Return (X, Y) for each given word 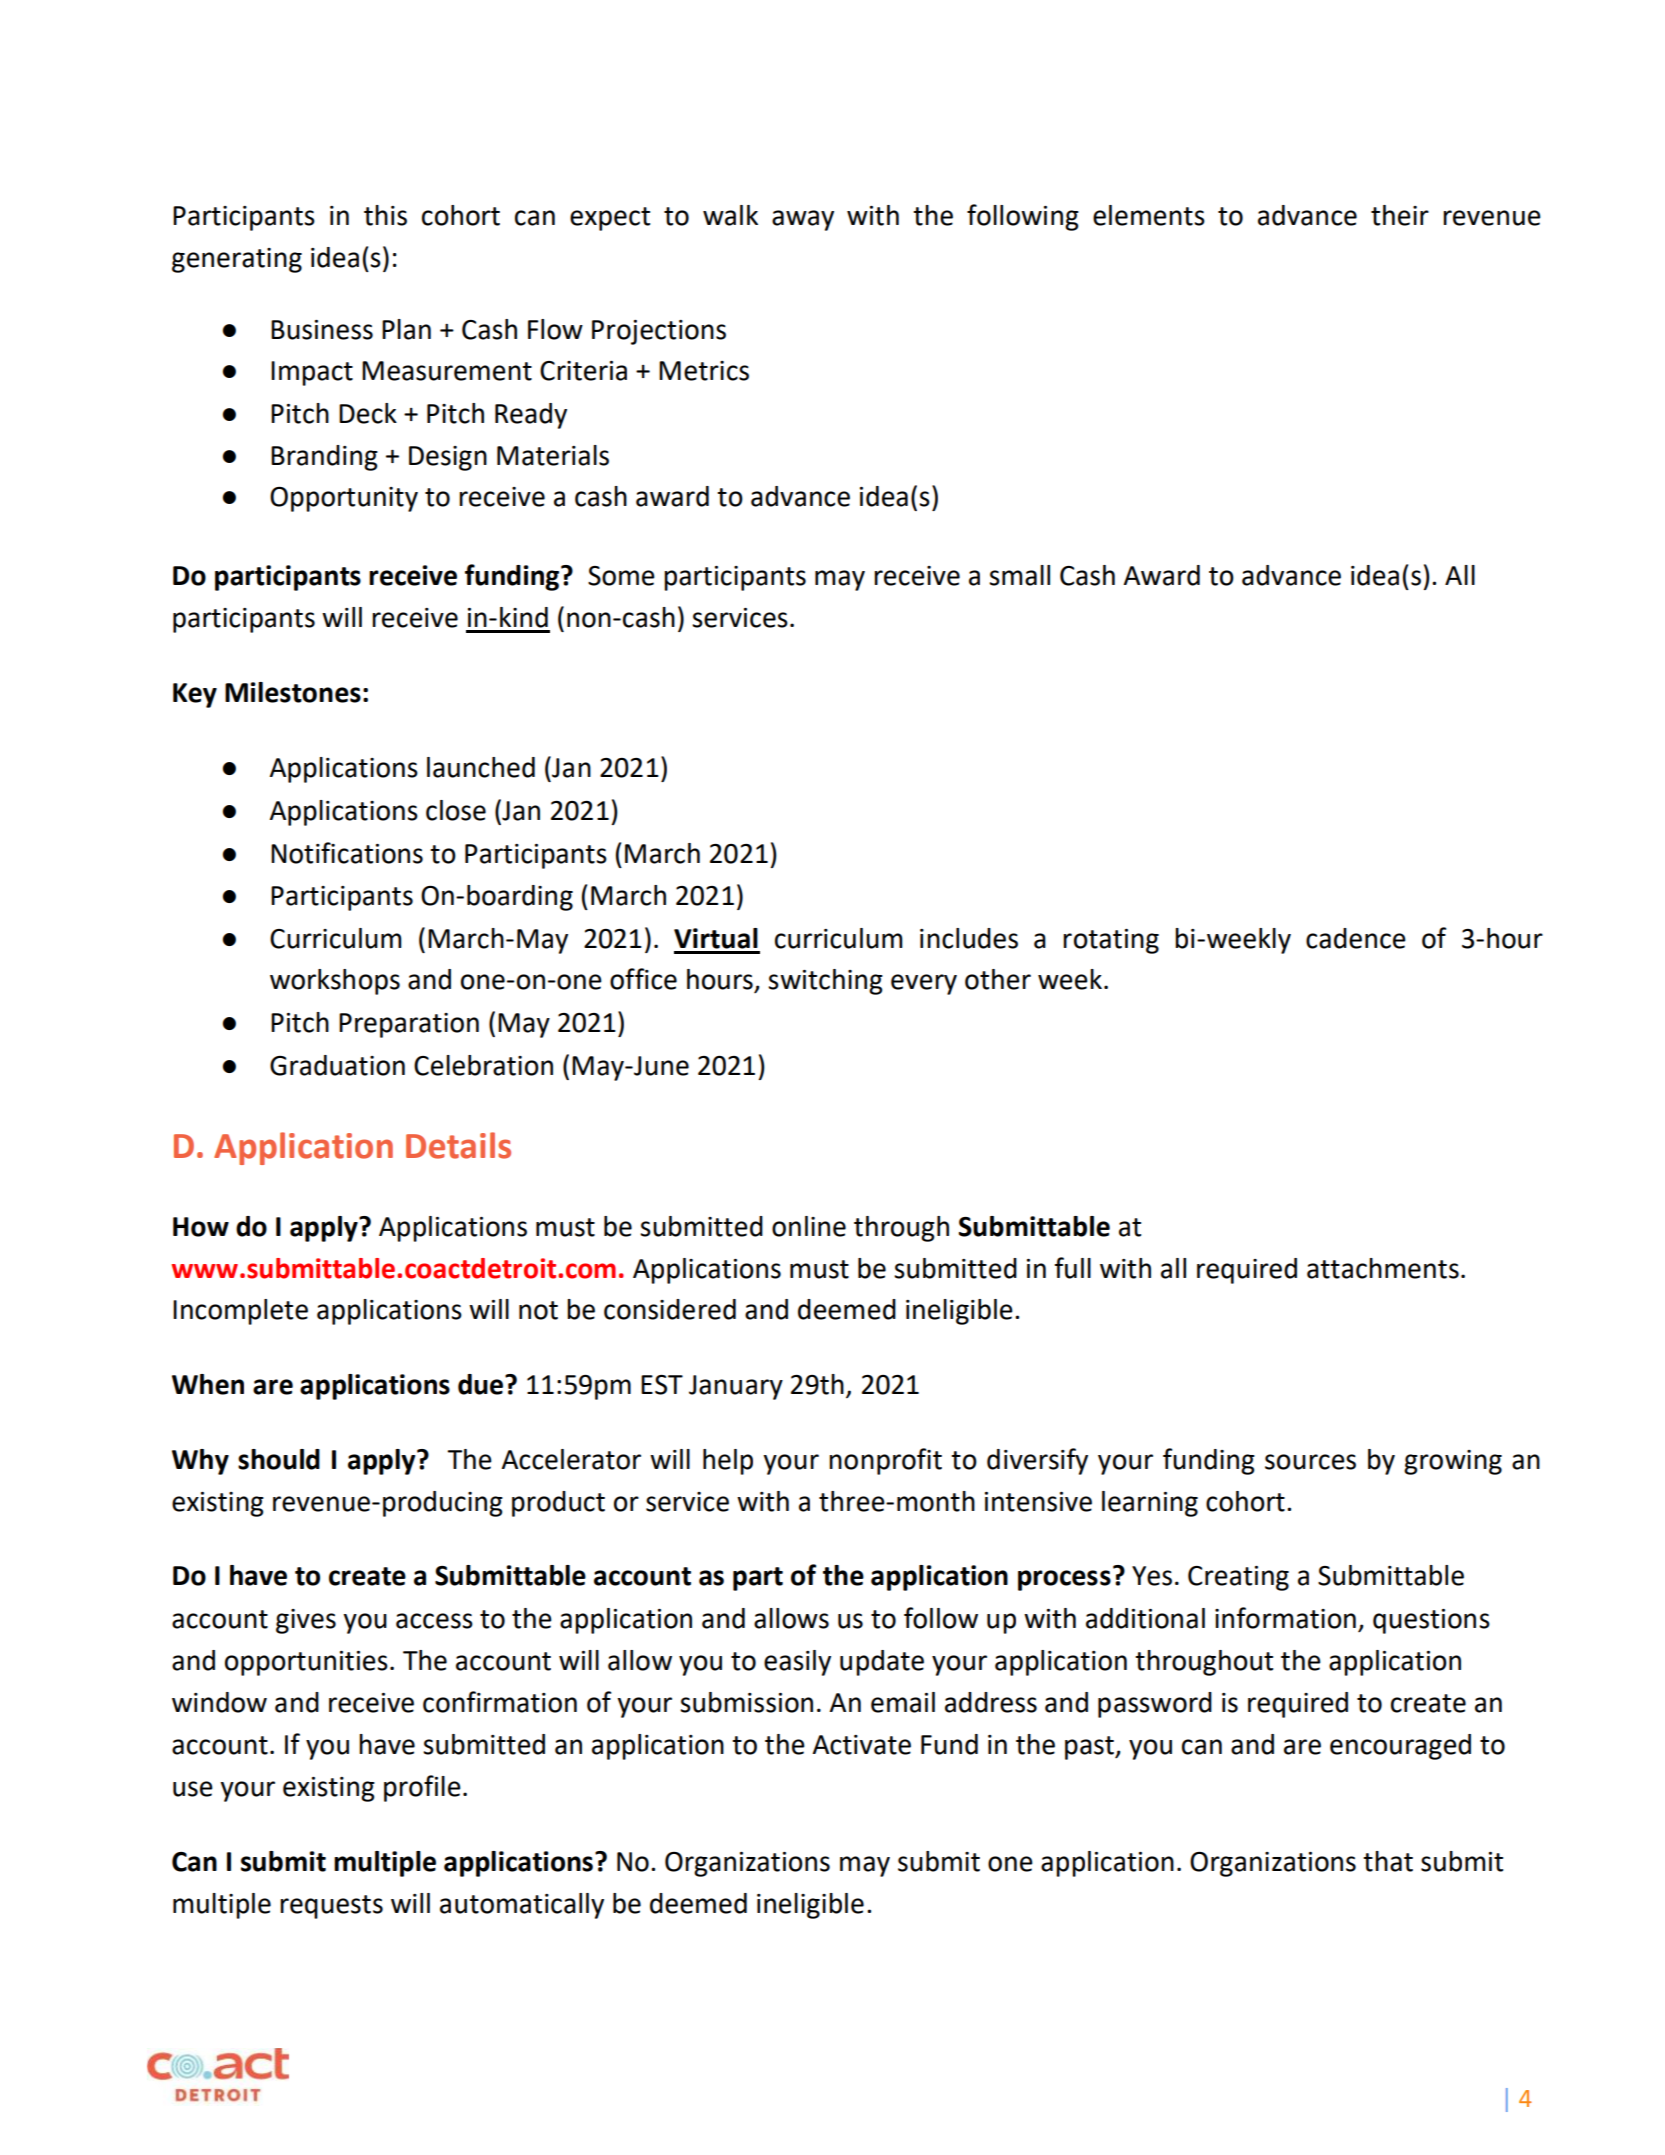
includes (969, 938)
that (1388, 1861)
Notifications (347, 853)
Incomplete (240, 1312)
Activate (862, 1745)
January (736, 1387)
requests (331, 1907)
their (1400, 215)
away (803, 220)
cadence (1356, 938)
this (385, 215)
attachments (1383, 1268)
